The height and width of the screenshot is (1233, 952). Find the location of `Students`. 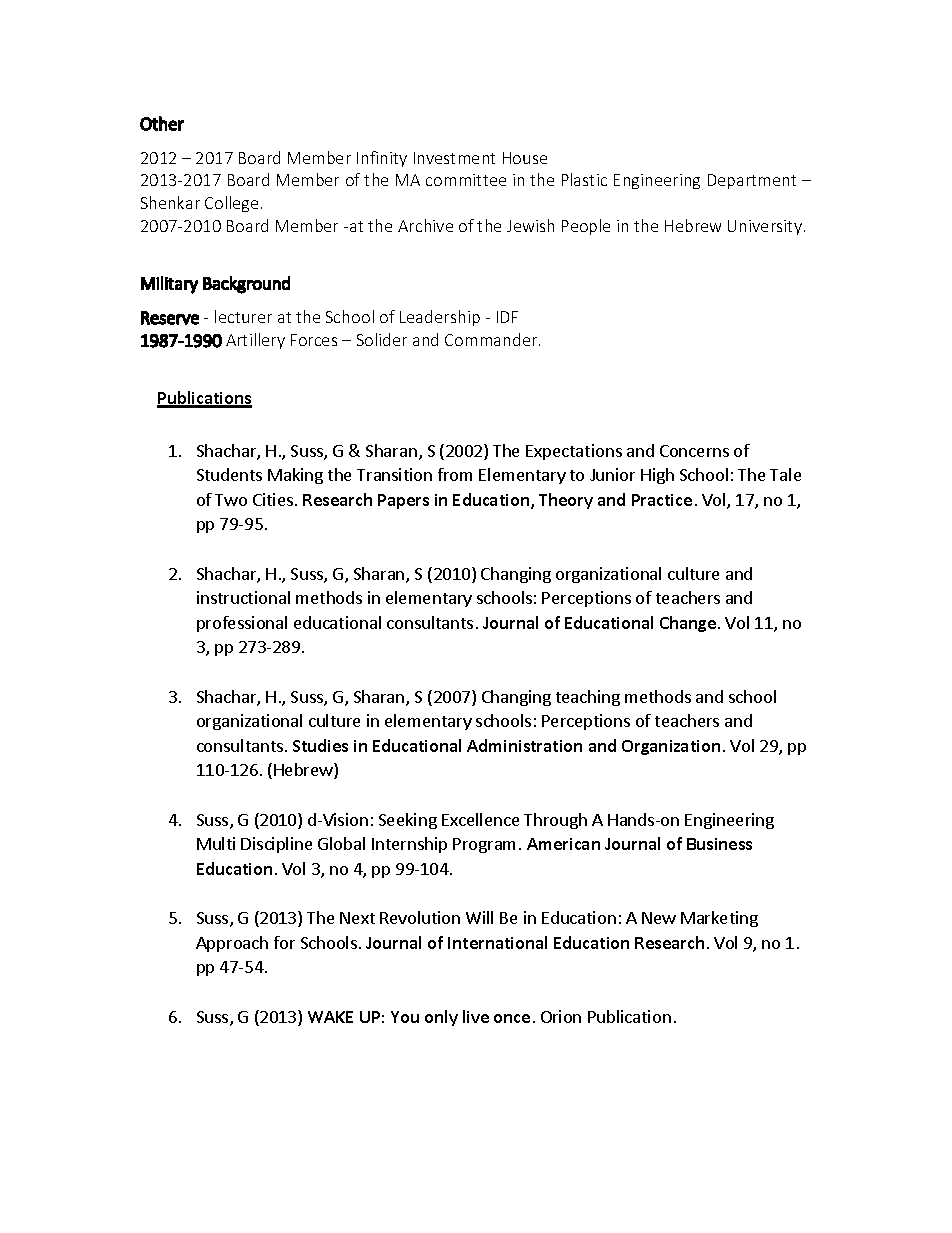

Students is located at coordinates (229, 474).
